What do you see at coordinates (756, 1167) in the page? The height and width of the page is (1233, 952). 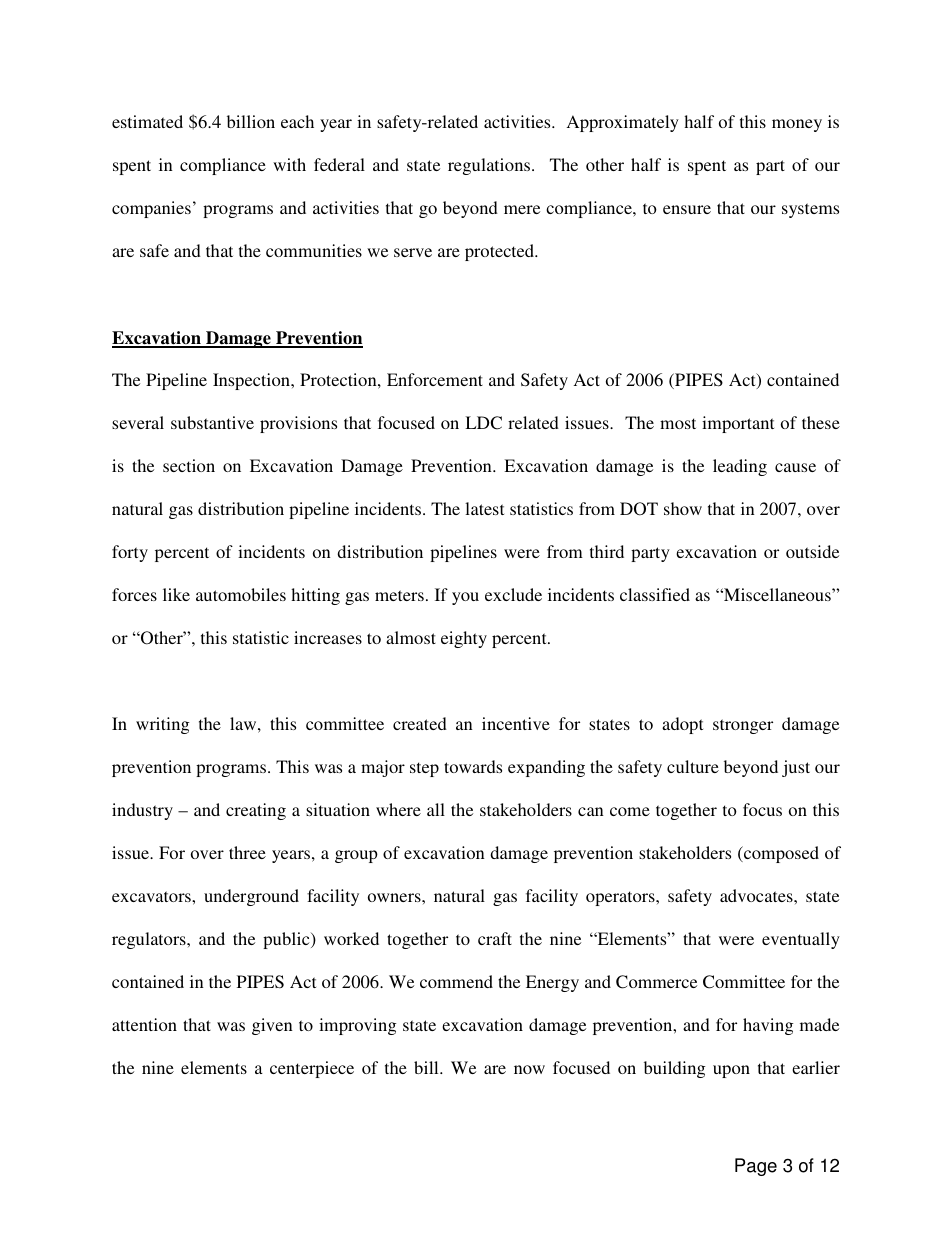 I see `Page` at bounding box center [756, 1167].
